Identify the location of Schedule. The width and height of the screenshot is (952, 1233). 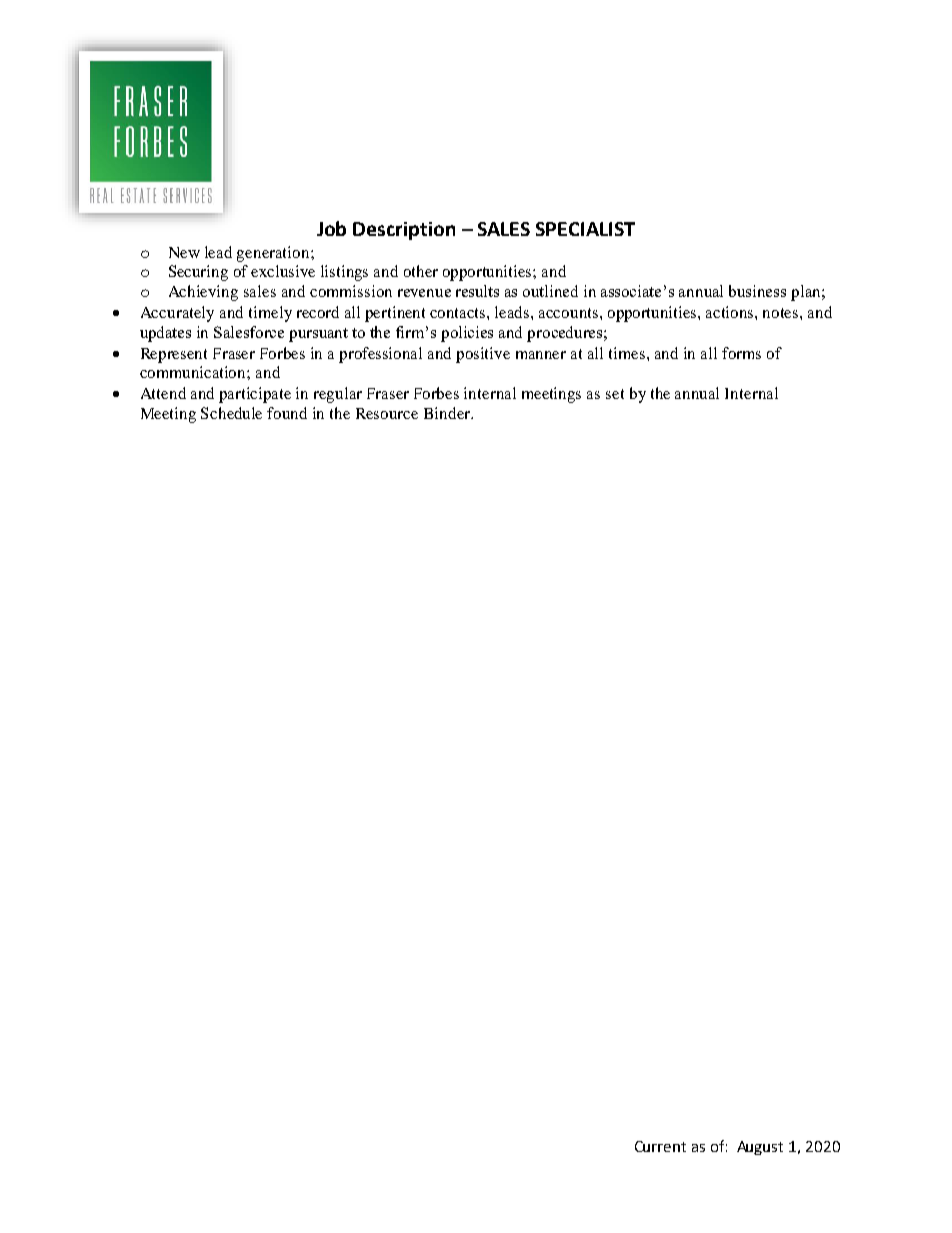
(231, 413).
